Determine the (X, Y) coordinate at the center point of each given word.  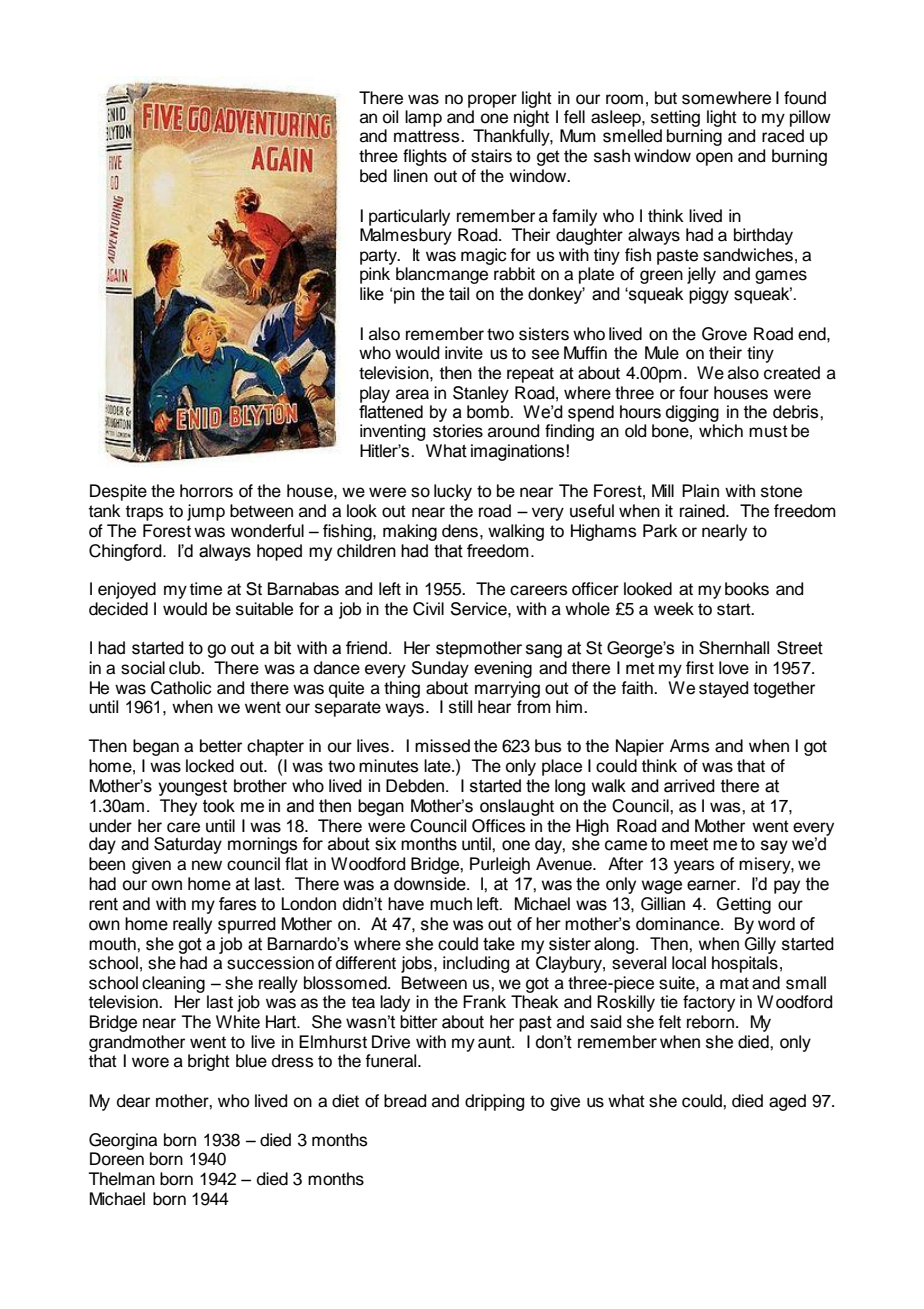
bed (373, 176)
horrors (206, 491)
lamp (423, 118)
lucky (453, 492)
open (714, 159)
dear (133, 1101)
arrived (689, 786)
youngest (192, 788)
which (721, 431)
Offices (499, 826)
